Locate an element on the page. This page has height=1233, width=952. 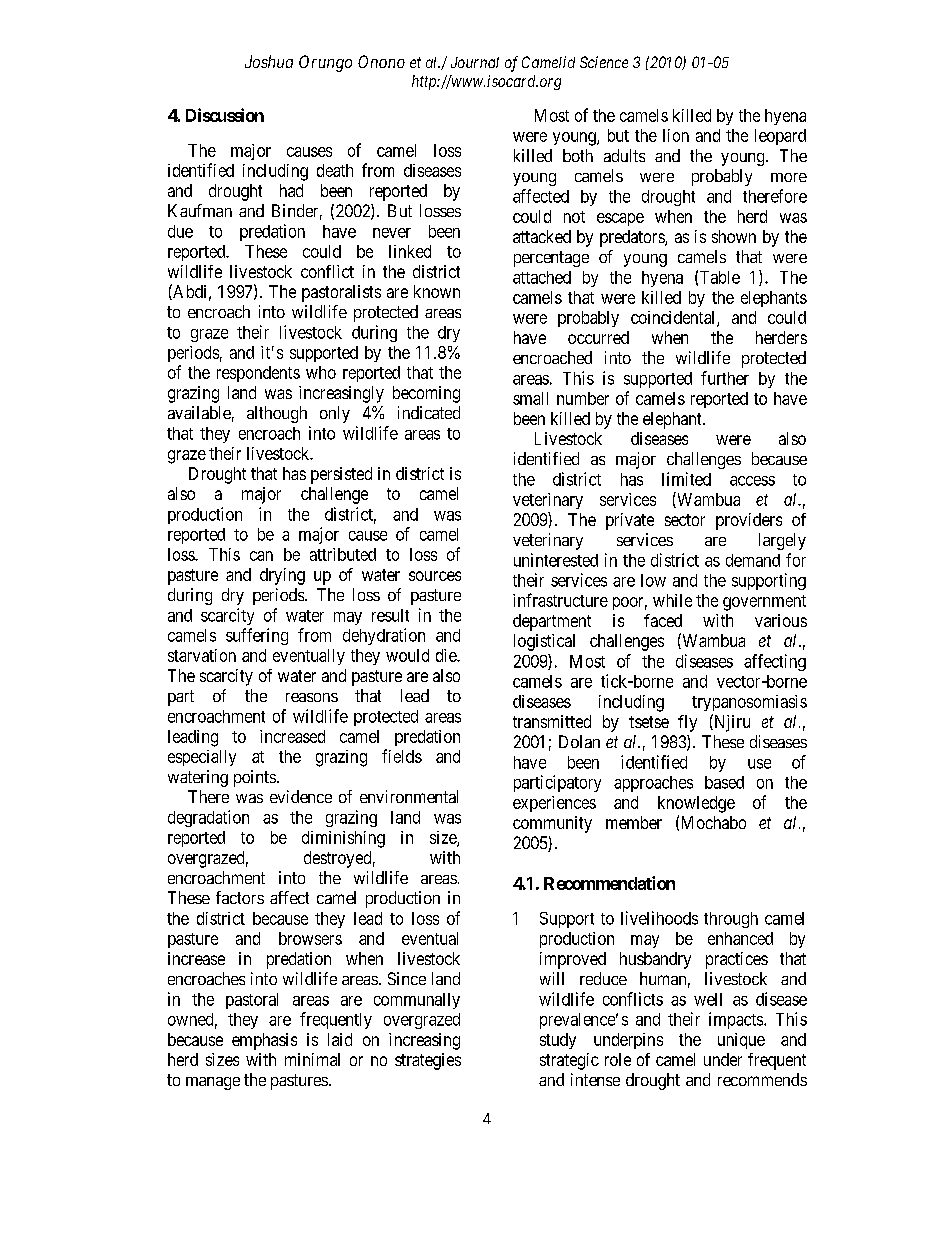
knowledge is located at coordinates (696, 804).
